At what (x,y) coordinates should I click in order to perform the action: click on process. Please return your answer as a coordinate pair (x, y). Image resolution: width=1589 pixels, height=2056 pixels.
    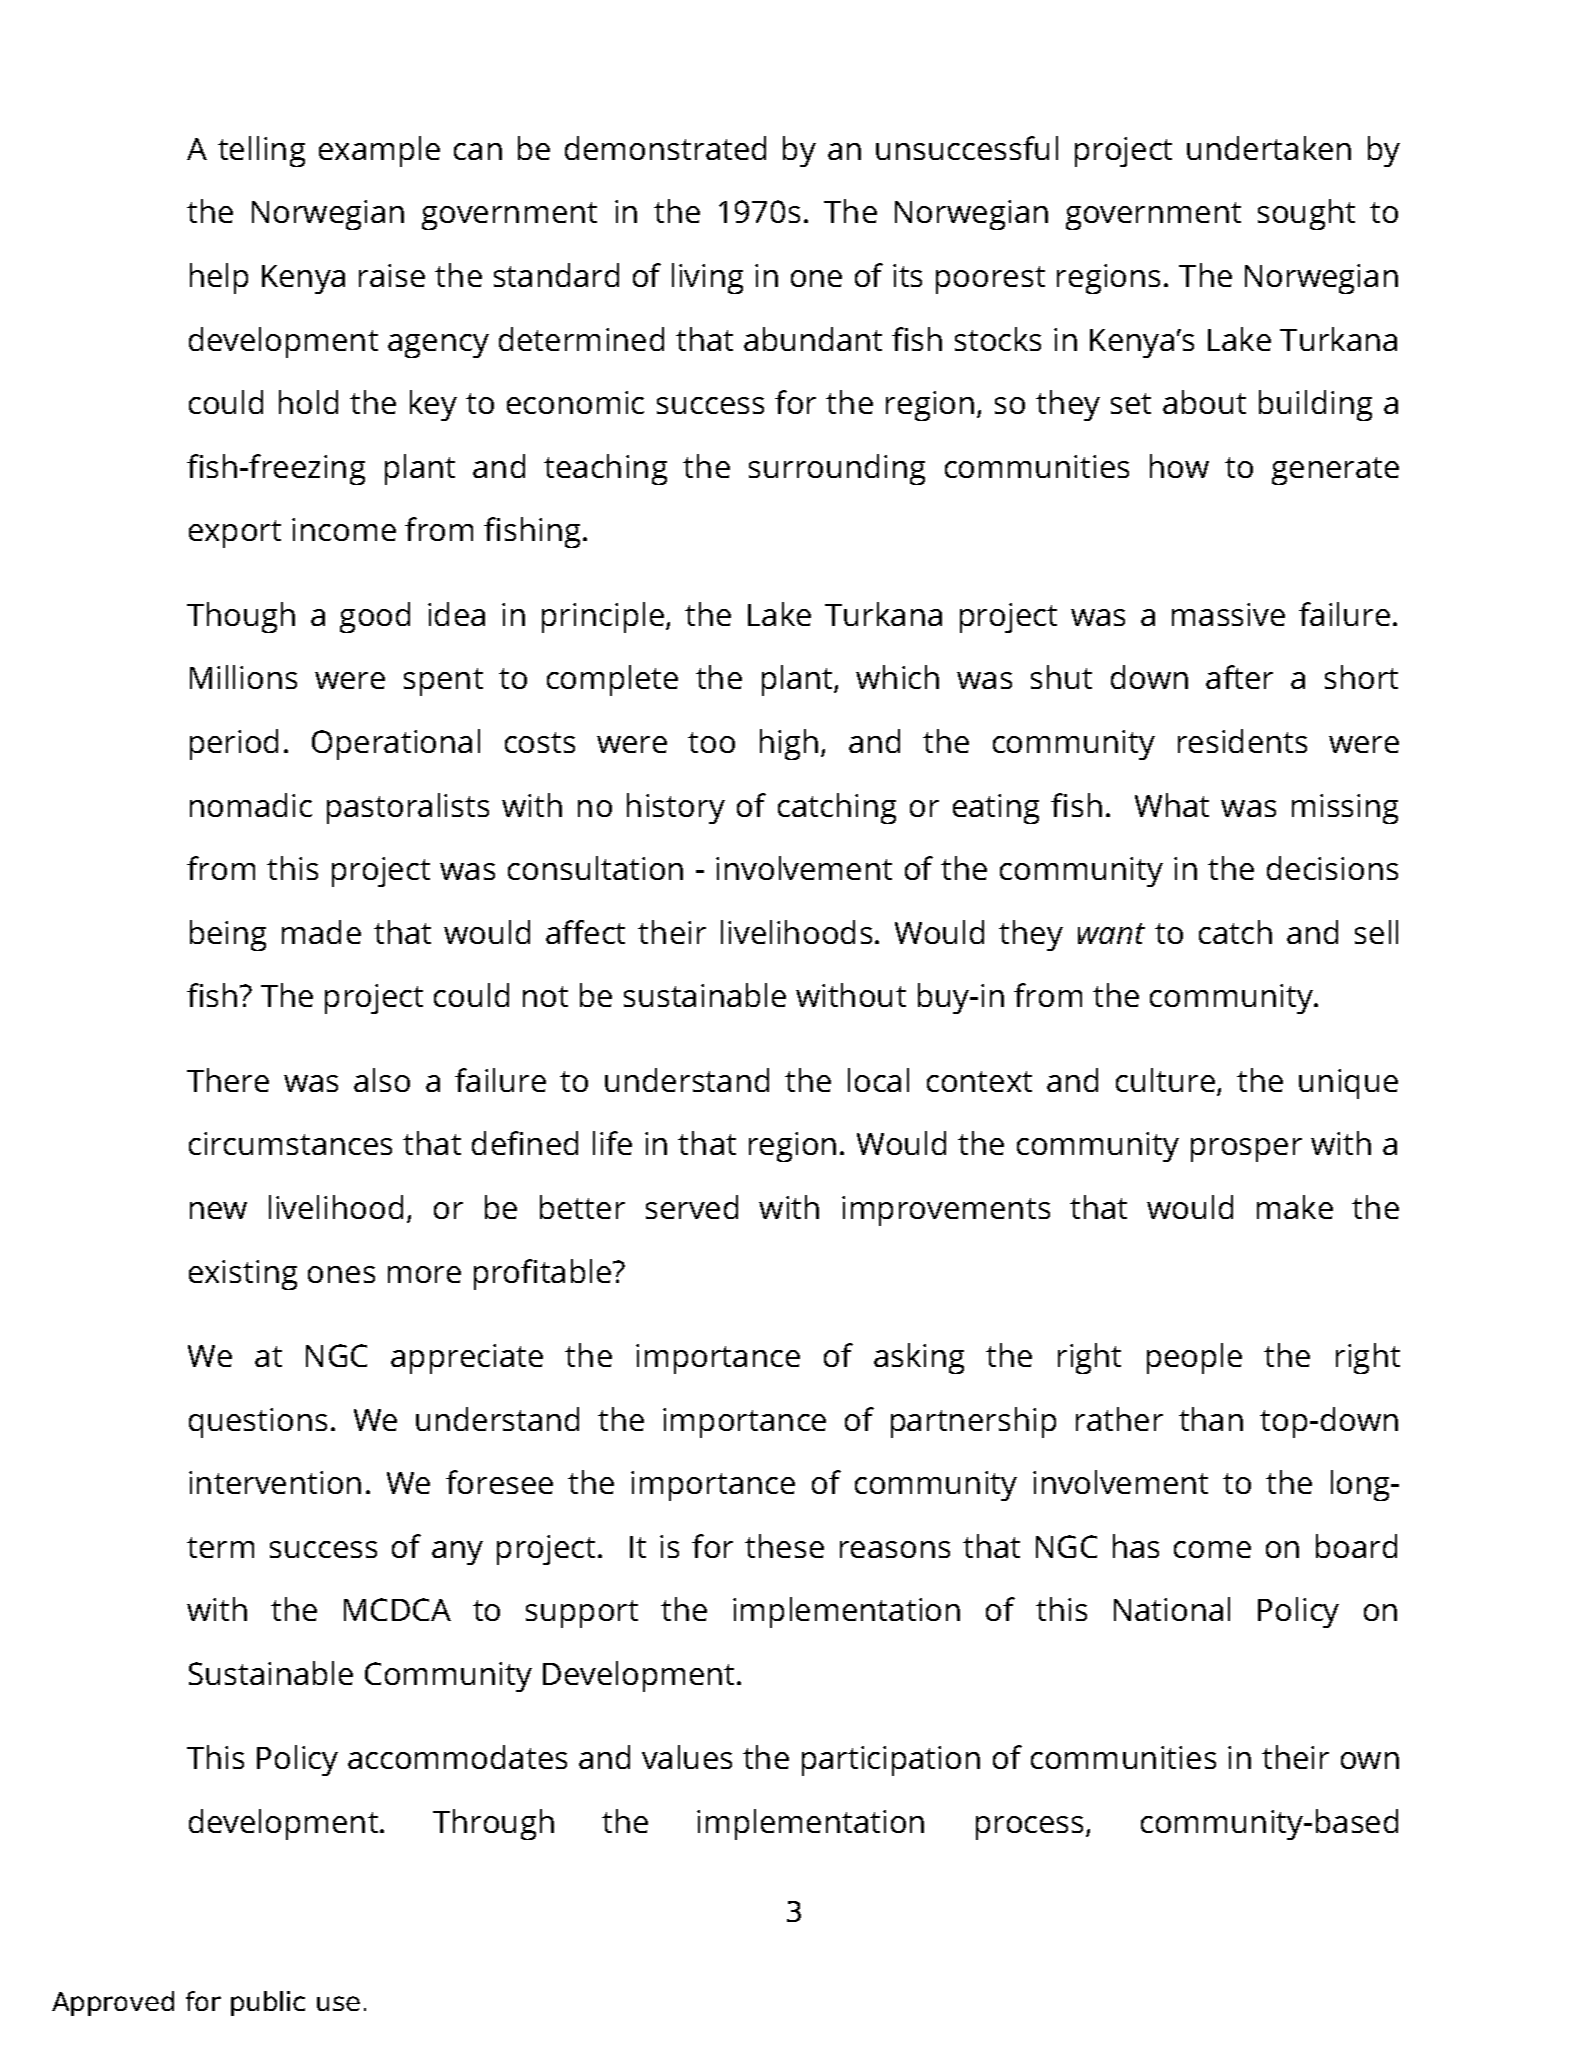
    Looking at the image, I should click on (1031, 1828).
